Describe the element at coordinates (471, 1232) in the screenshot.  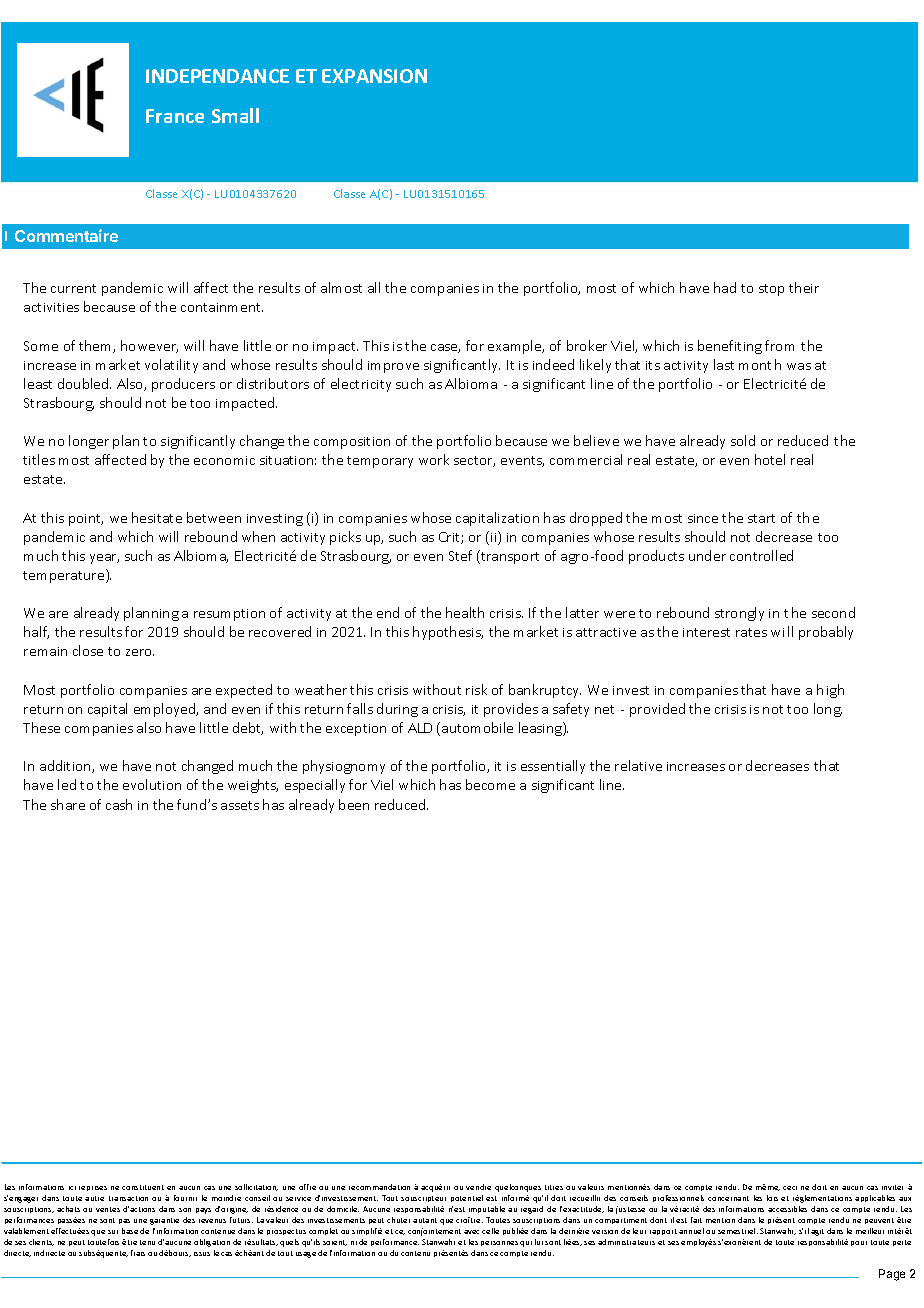
I see `avec` at that location.
